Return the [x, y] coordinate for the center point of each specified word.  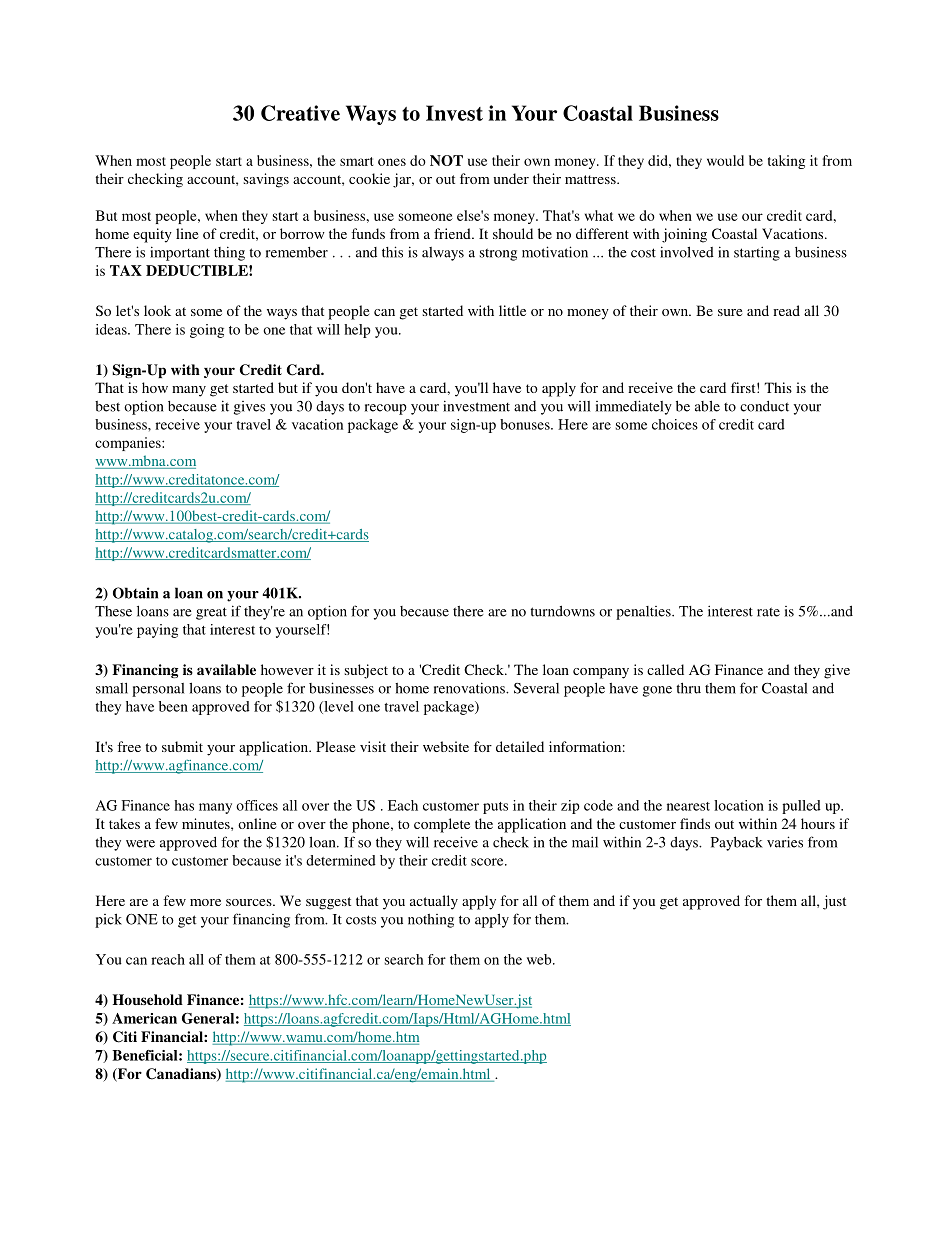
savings [266, 180]
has [184, 805]
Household [148, 999]
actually [434, 902]
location [739, 805]
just [834, 902]
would [725, 160]
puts [495, 808]
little [512, 310]
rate [768, 612]
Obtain [135, 593]
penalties [644, 613]
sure [730, 312]
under [511, 178]
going [207, 331]
